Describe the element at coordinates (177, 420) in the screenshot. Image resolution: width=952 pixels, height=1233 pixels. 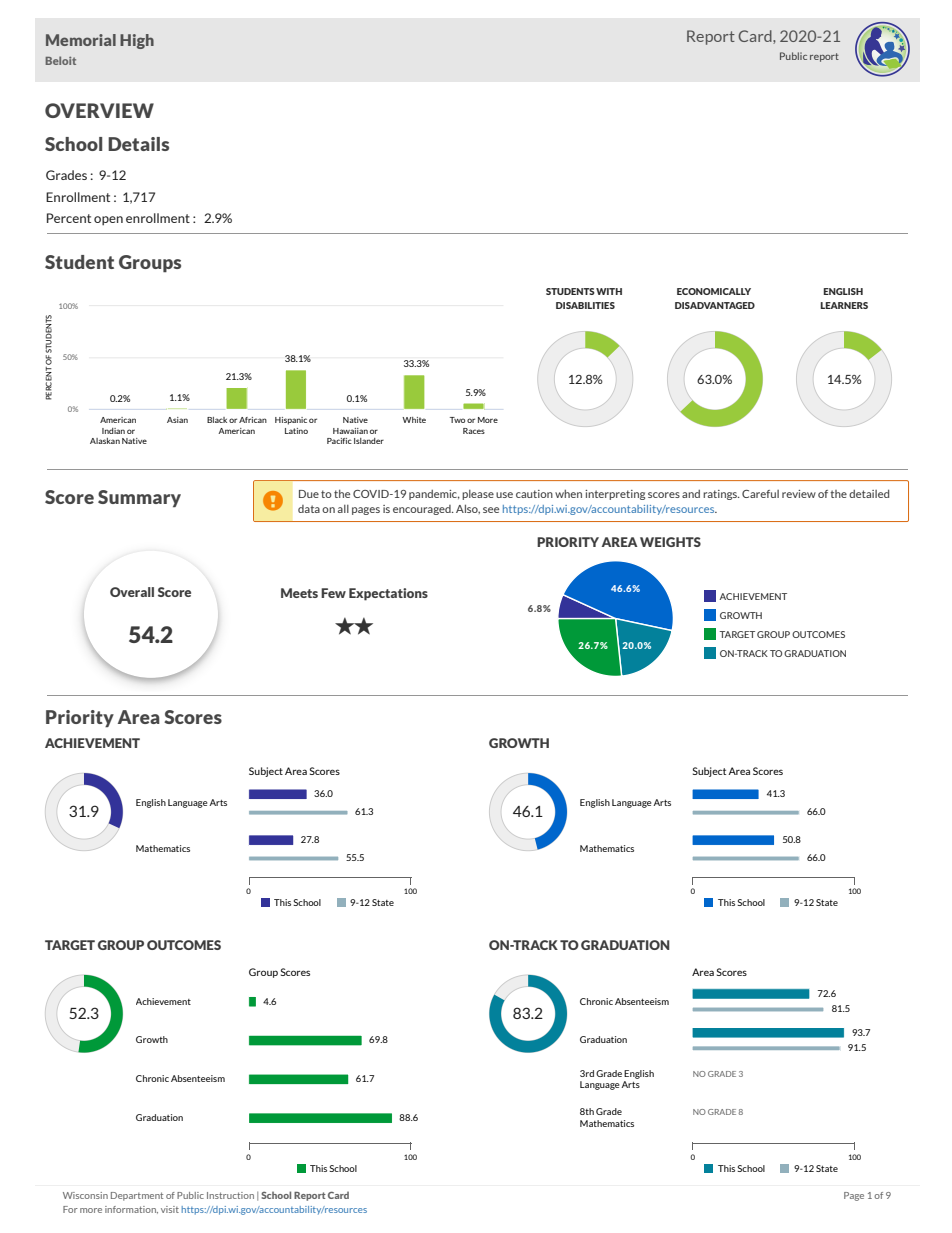
I see `Asian` at that location.
